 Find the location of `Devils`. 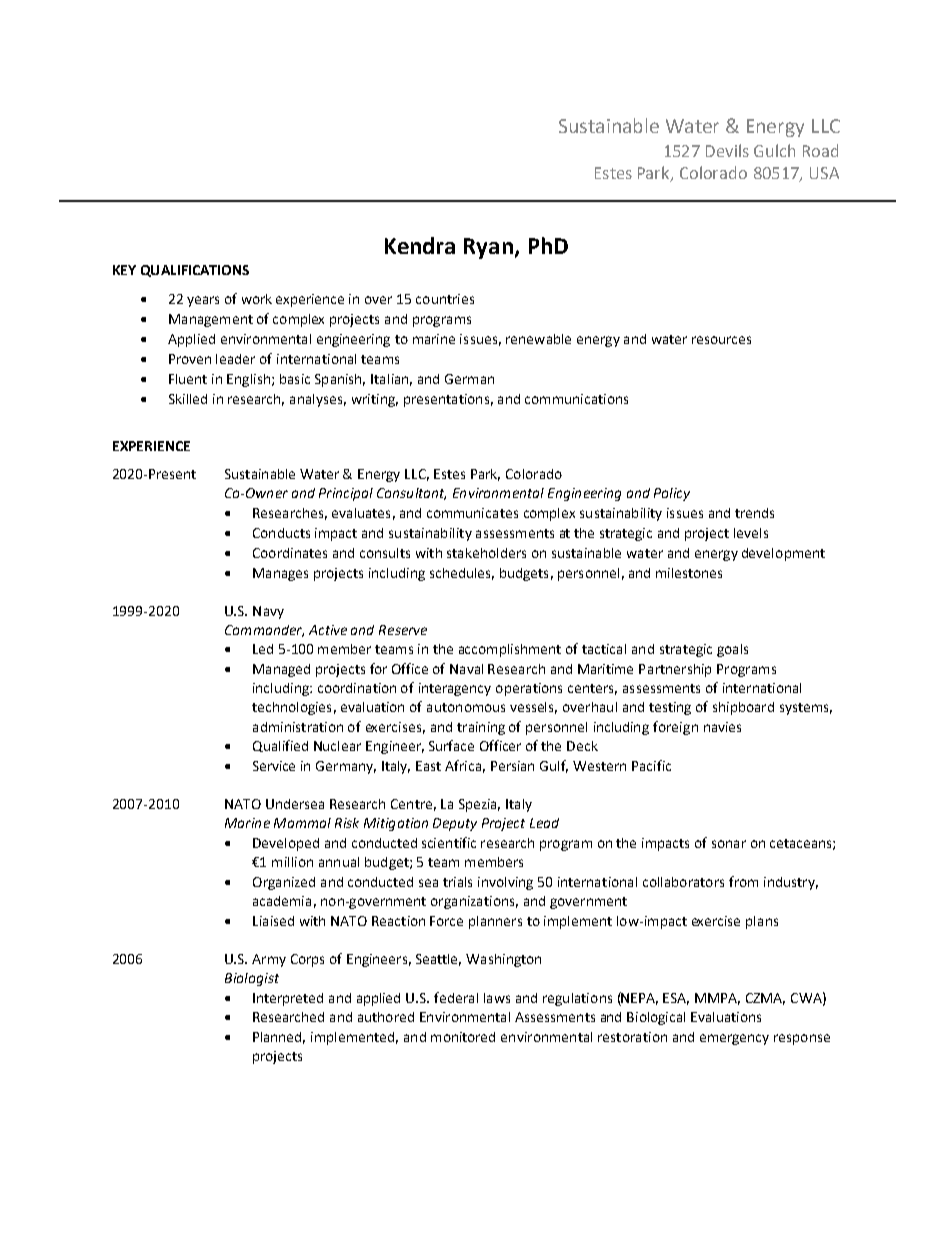

Devils is located at coordinates (727, 150).
